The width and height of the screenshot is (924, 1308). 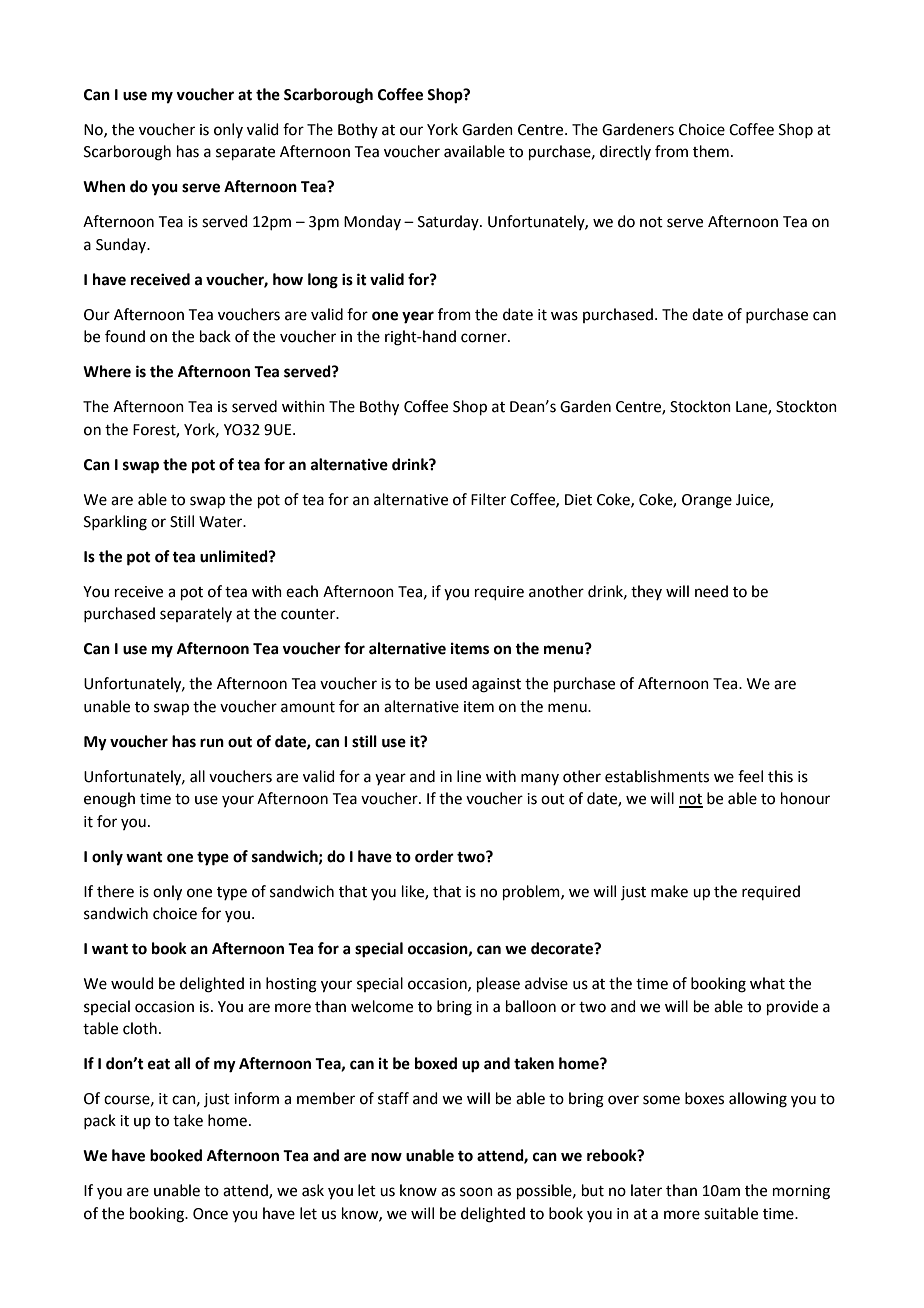 I want to click on need, so click(x=711, y=591).
